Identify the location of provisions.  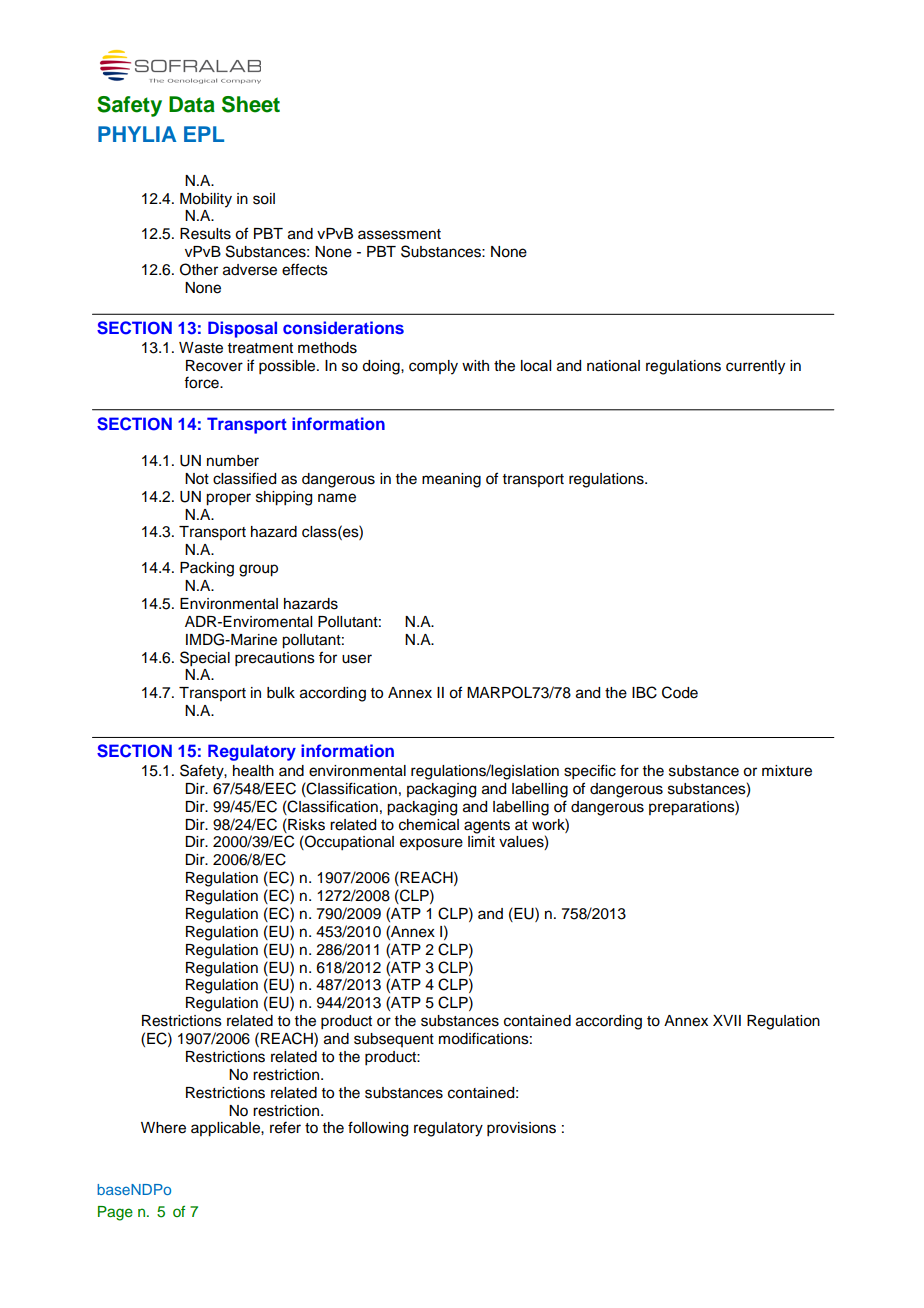
(521, 1129).
